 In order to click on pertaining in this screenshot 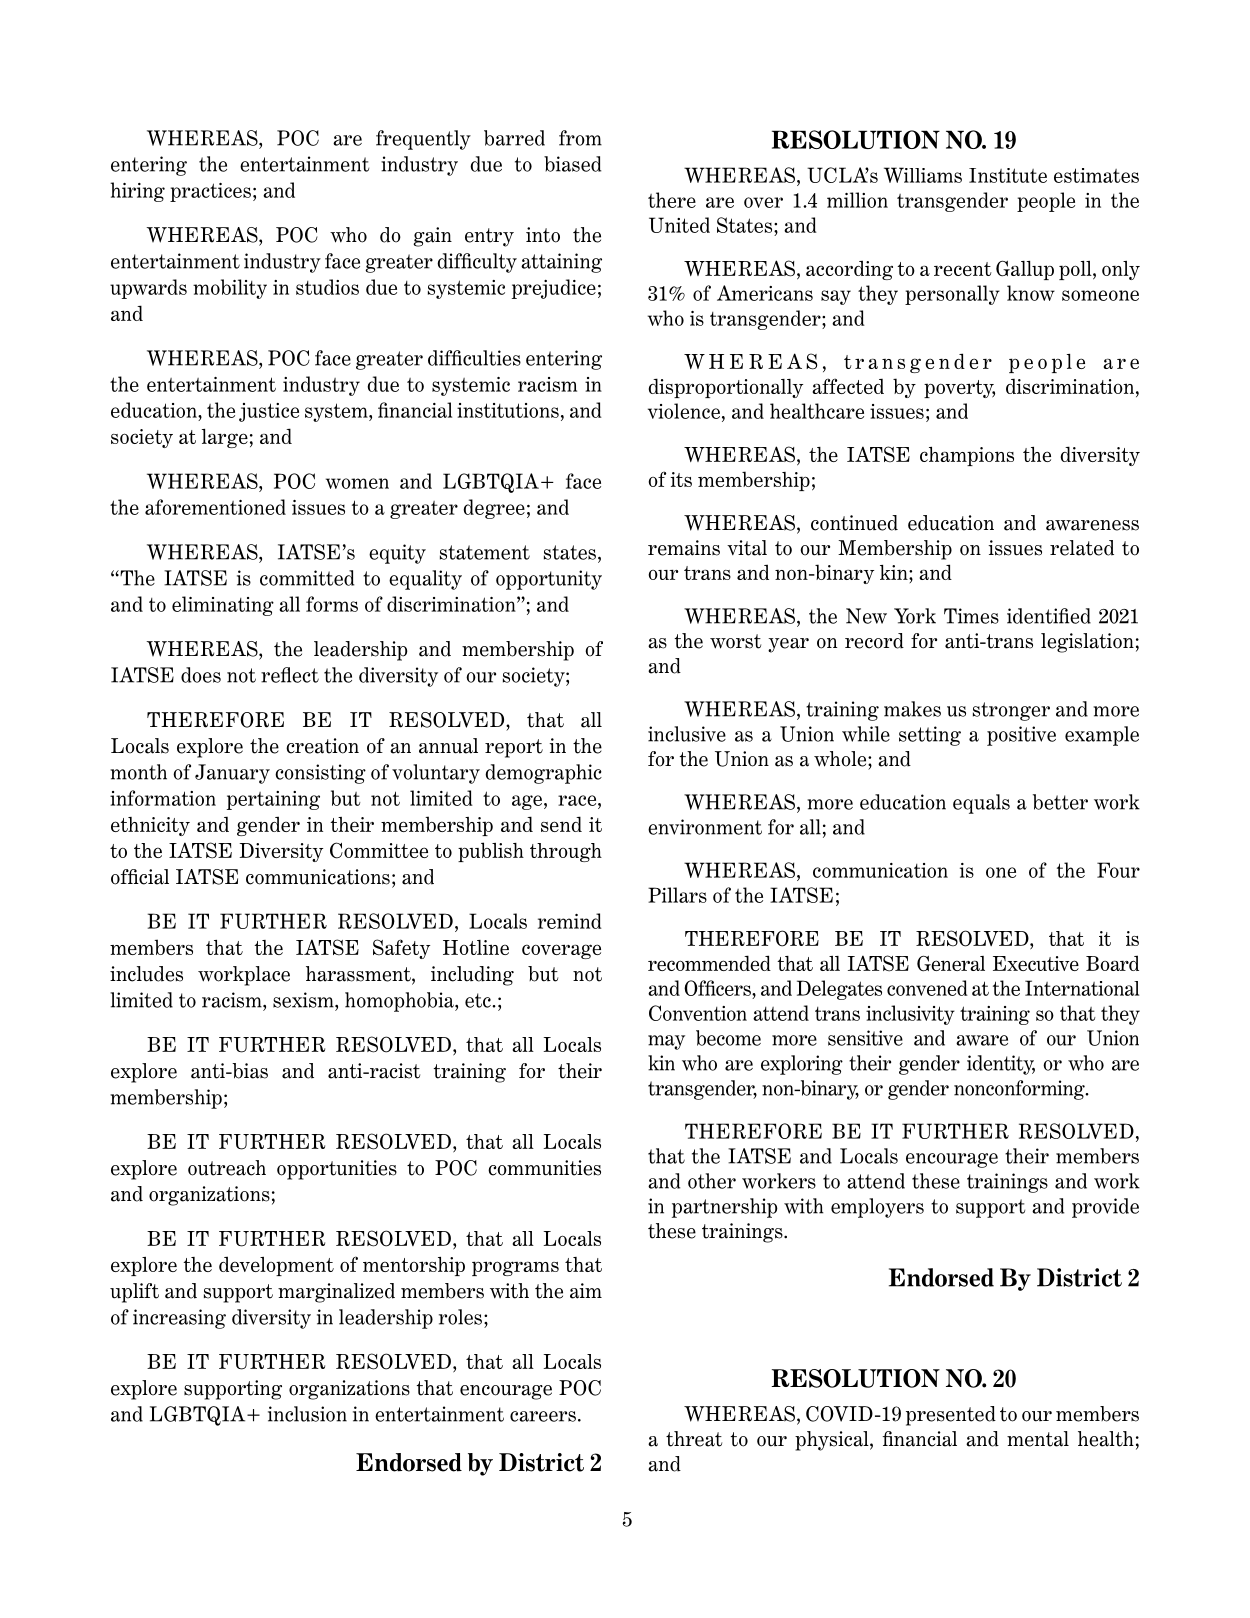, I will do `click(273, 800)`.
